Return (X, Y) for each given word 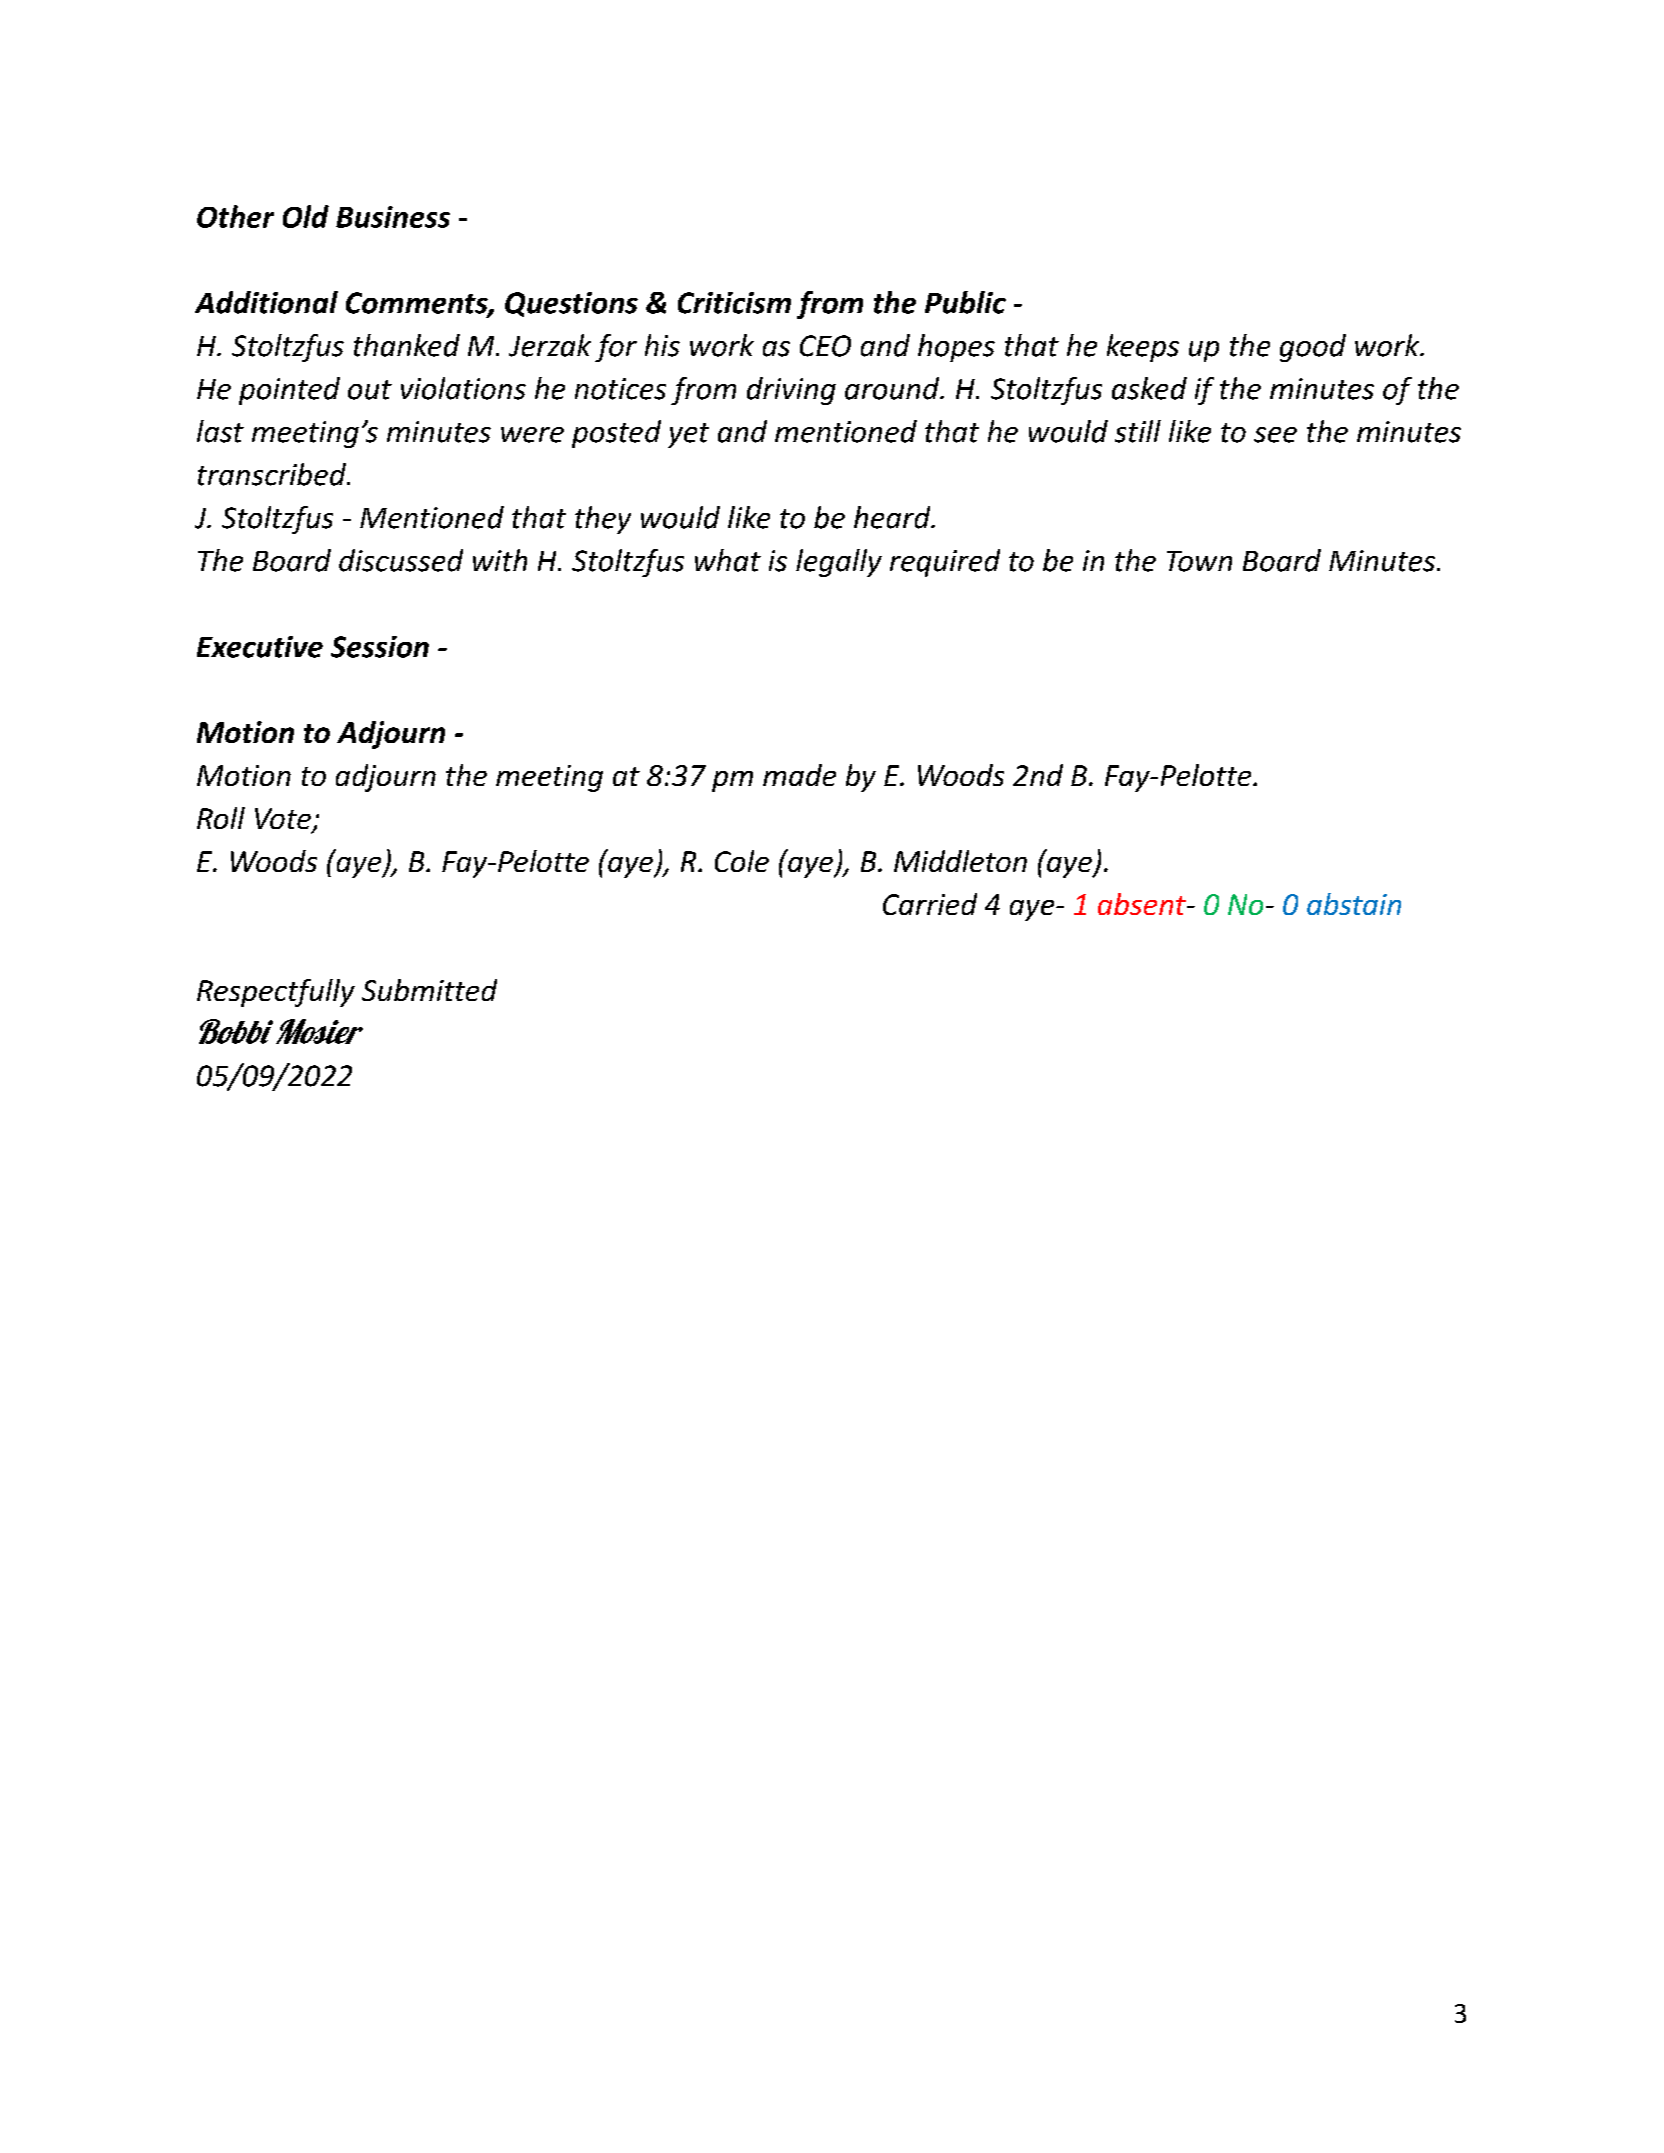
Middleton (960, 861)
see (1275, 435)
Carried (930, 904)
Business (393, 217)
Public (965, 302)
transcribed (273, 474)
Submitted (429, 990)
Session (380, 647)
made (799, 775)
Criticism (734, 303)
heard (893, 517)
